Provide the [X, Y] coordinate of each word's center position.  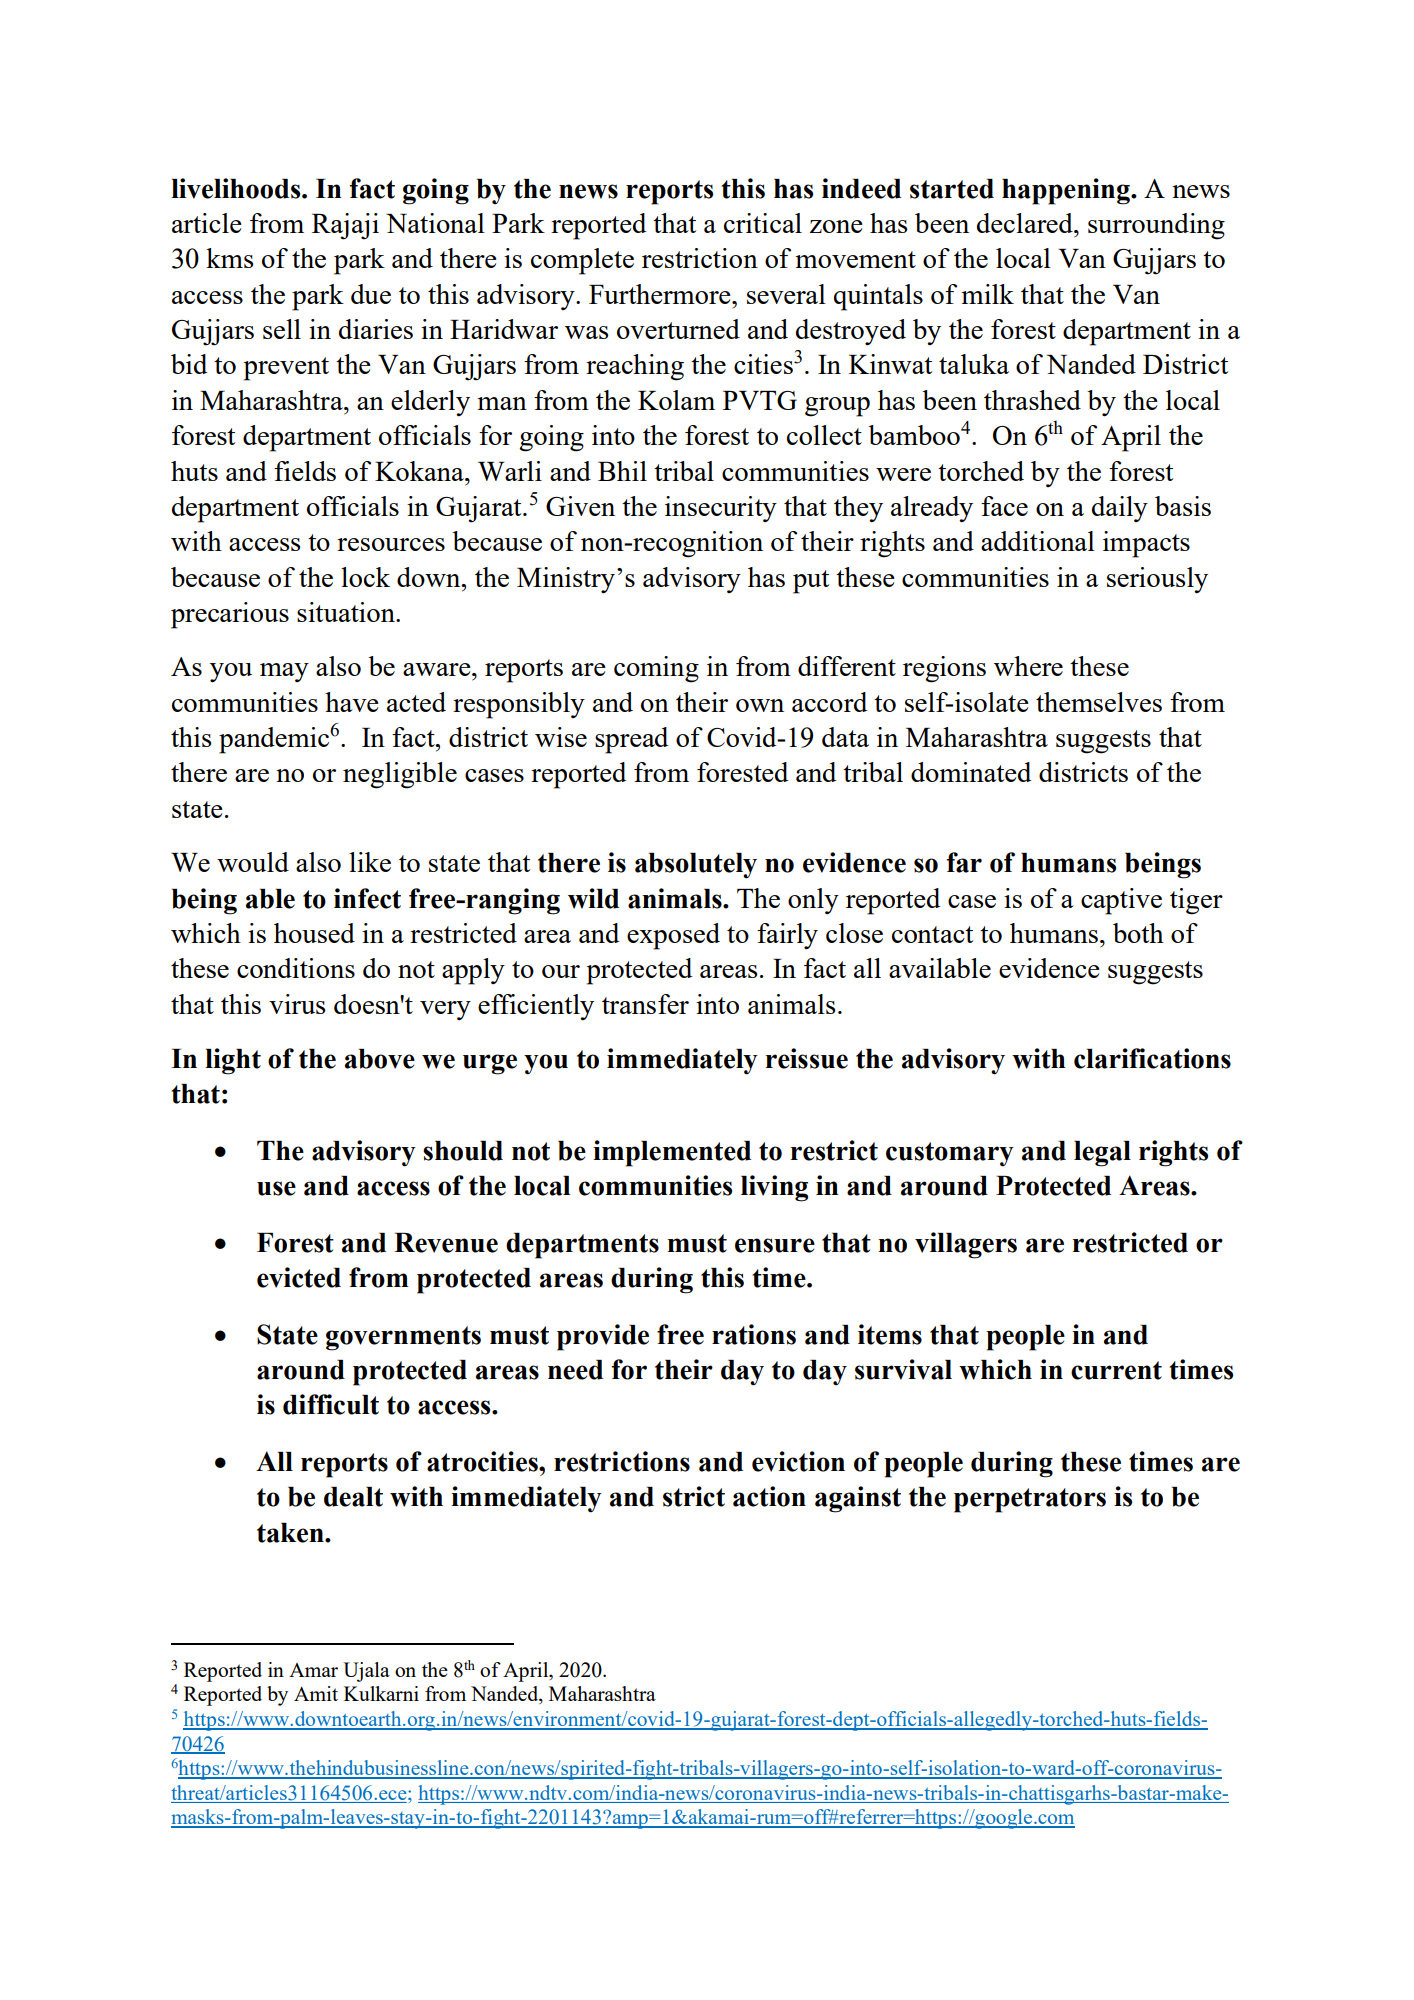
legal [1102, 1154]
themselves [1099, 702]
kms [229, 258]
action [769, 1496]
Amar [313, 1670]
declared [1026, 223]
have [352, 702]
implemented [672, 1153]
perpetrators [1030, 1500]
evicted [299, 1277]
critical [763, 223]
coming [656, 669]
